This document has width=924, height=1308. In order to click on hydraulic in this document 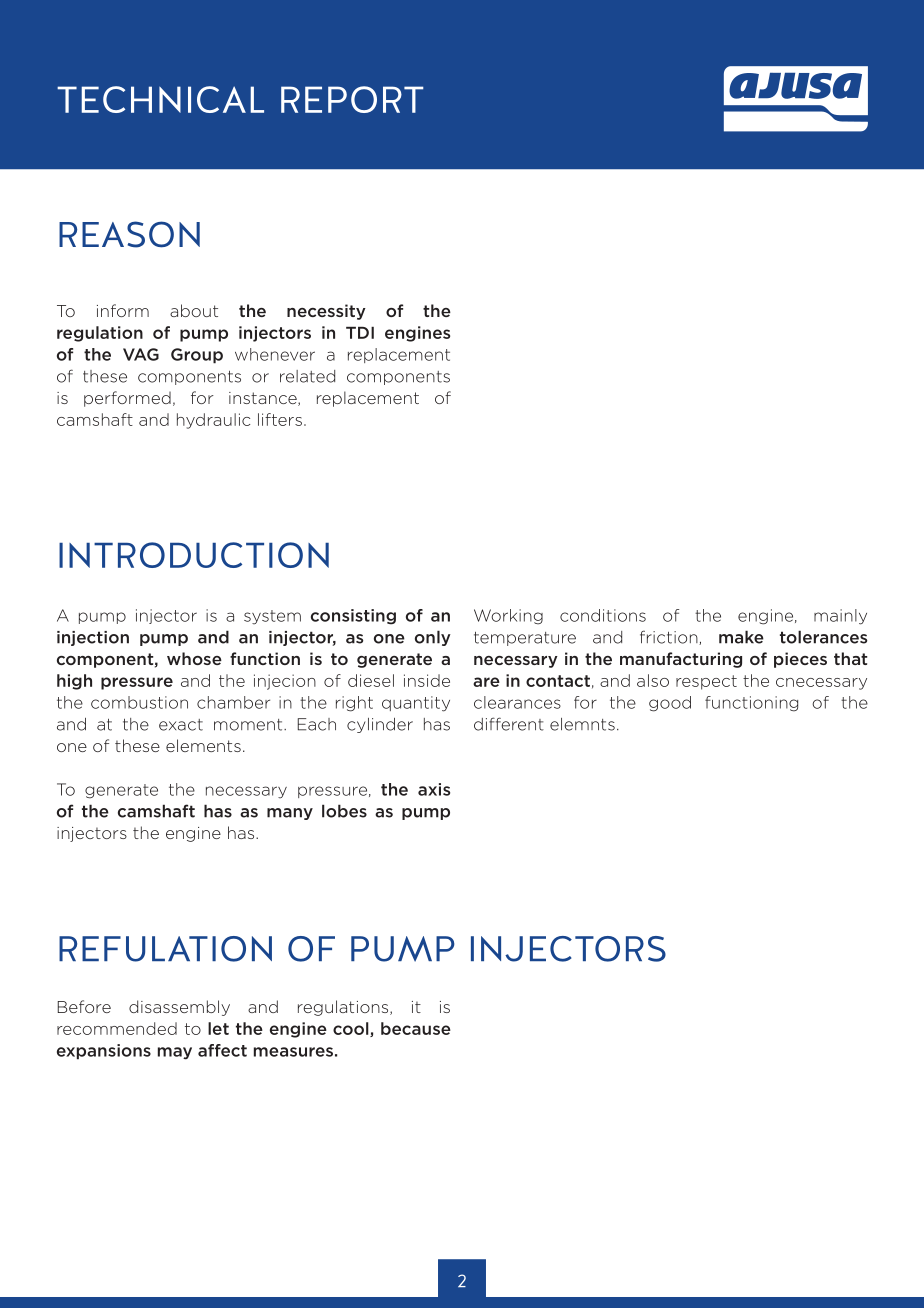, I will do `click(213, 421)`.
